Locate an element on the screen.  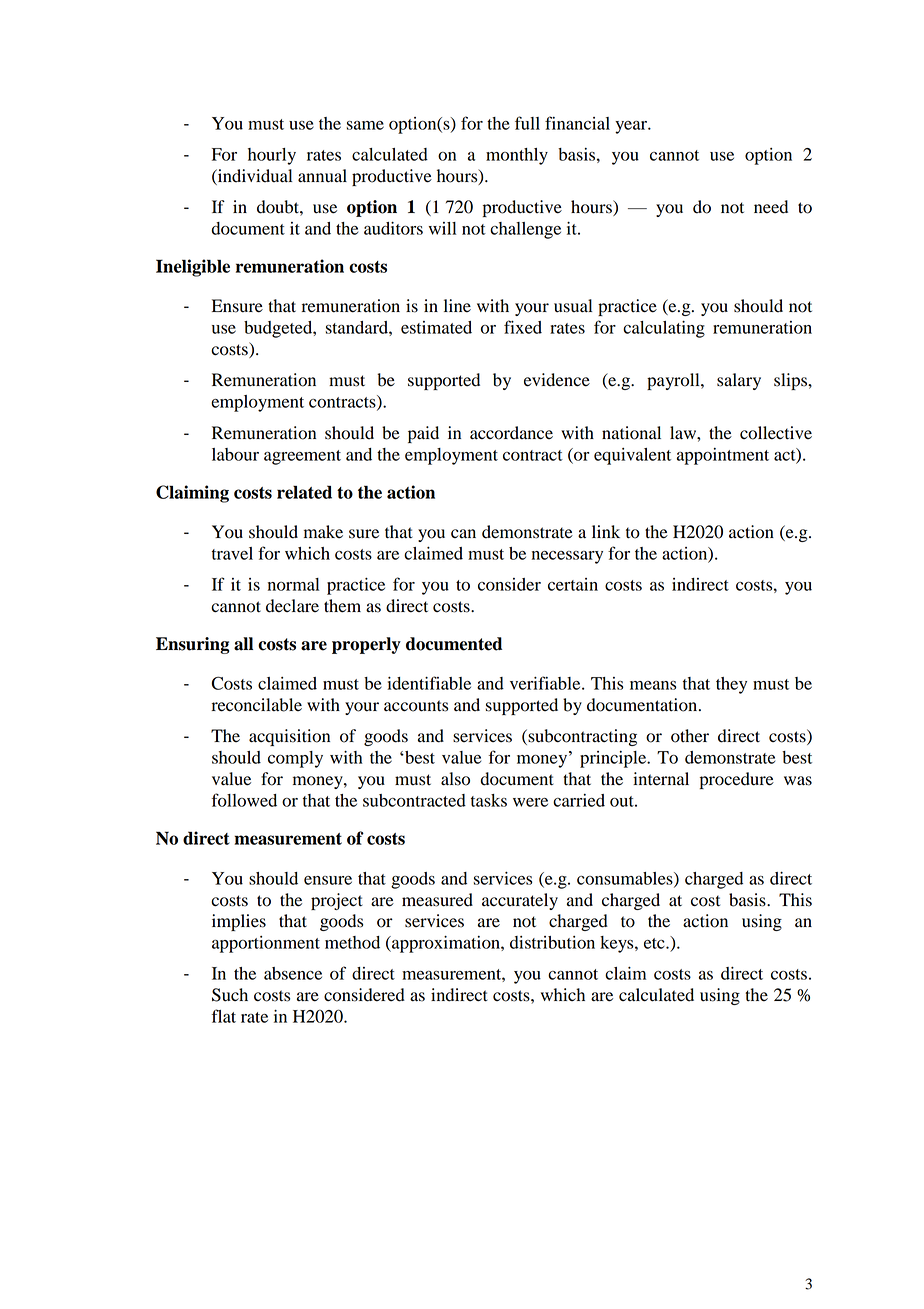
absence is located at coordinates (293, 973).
